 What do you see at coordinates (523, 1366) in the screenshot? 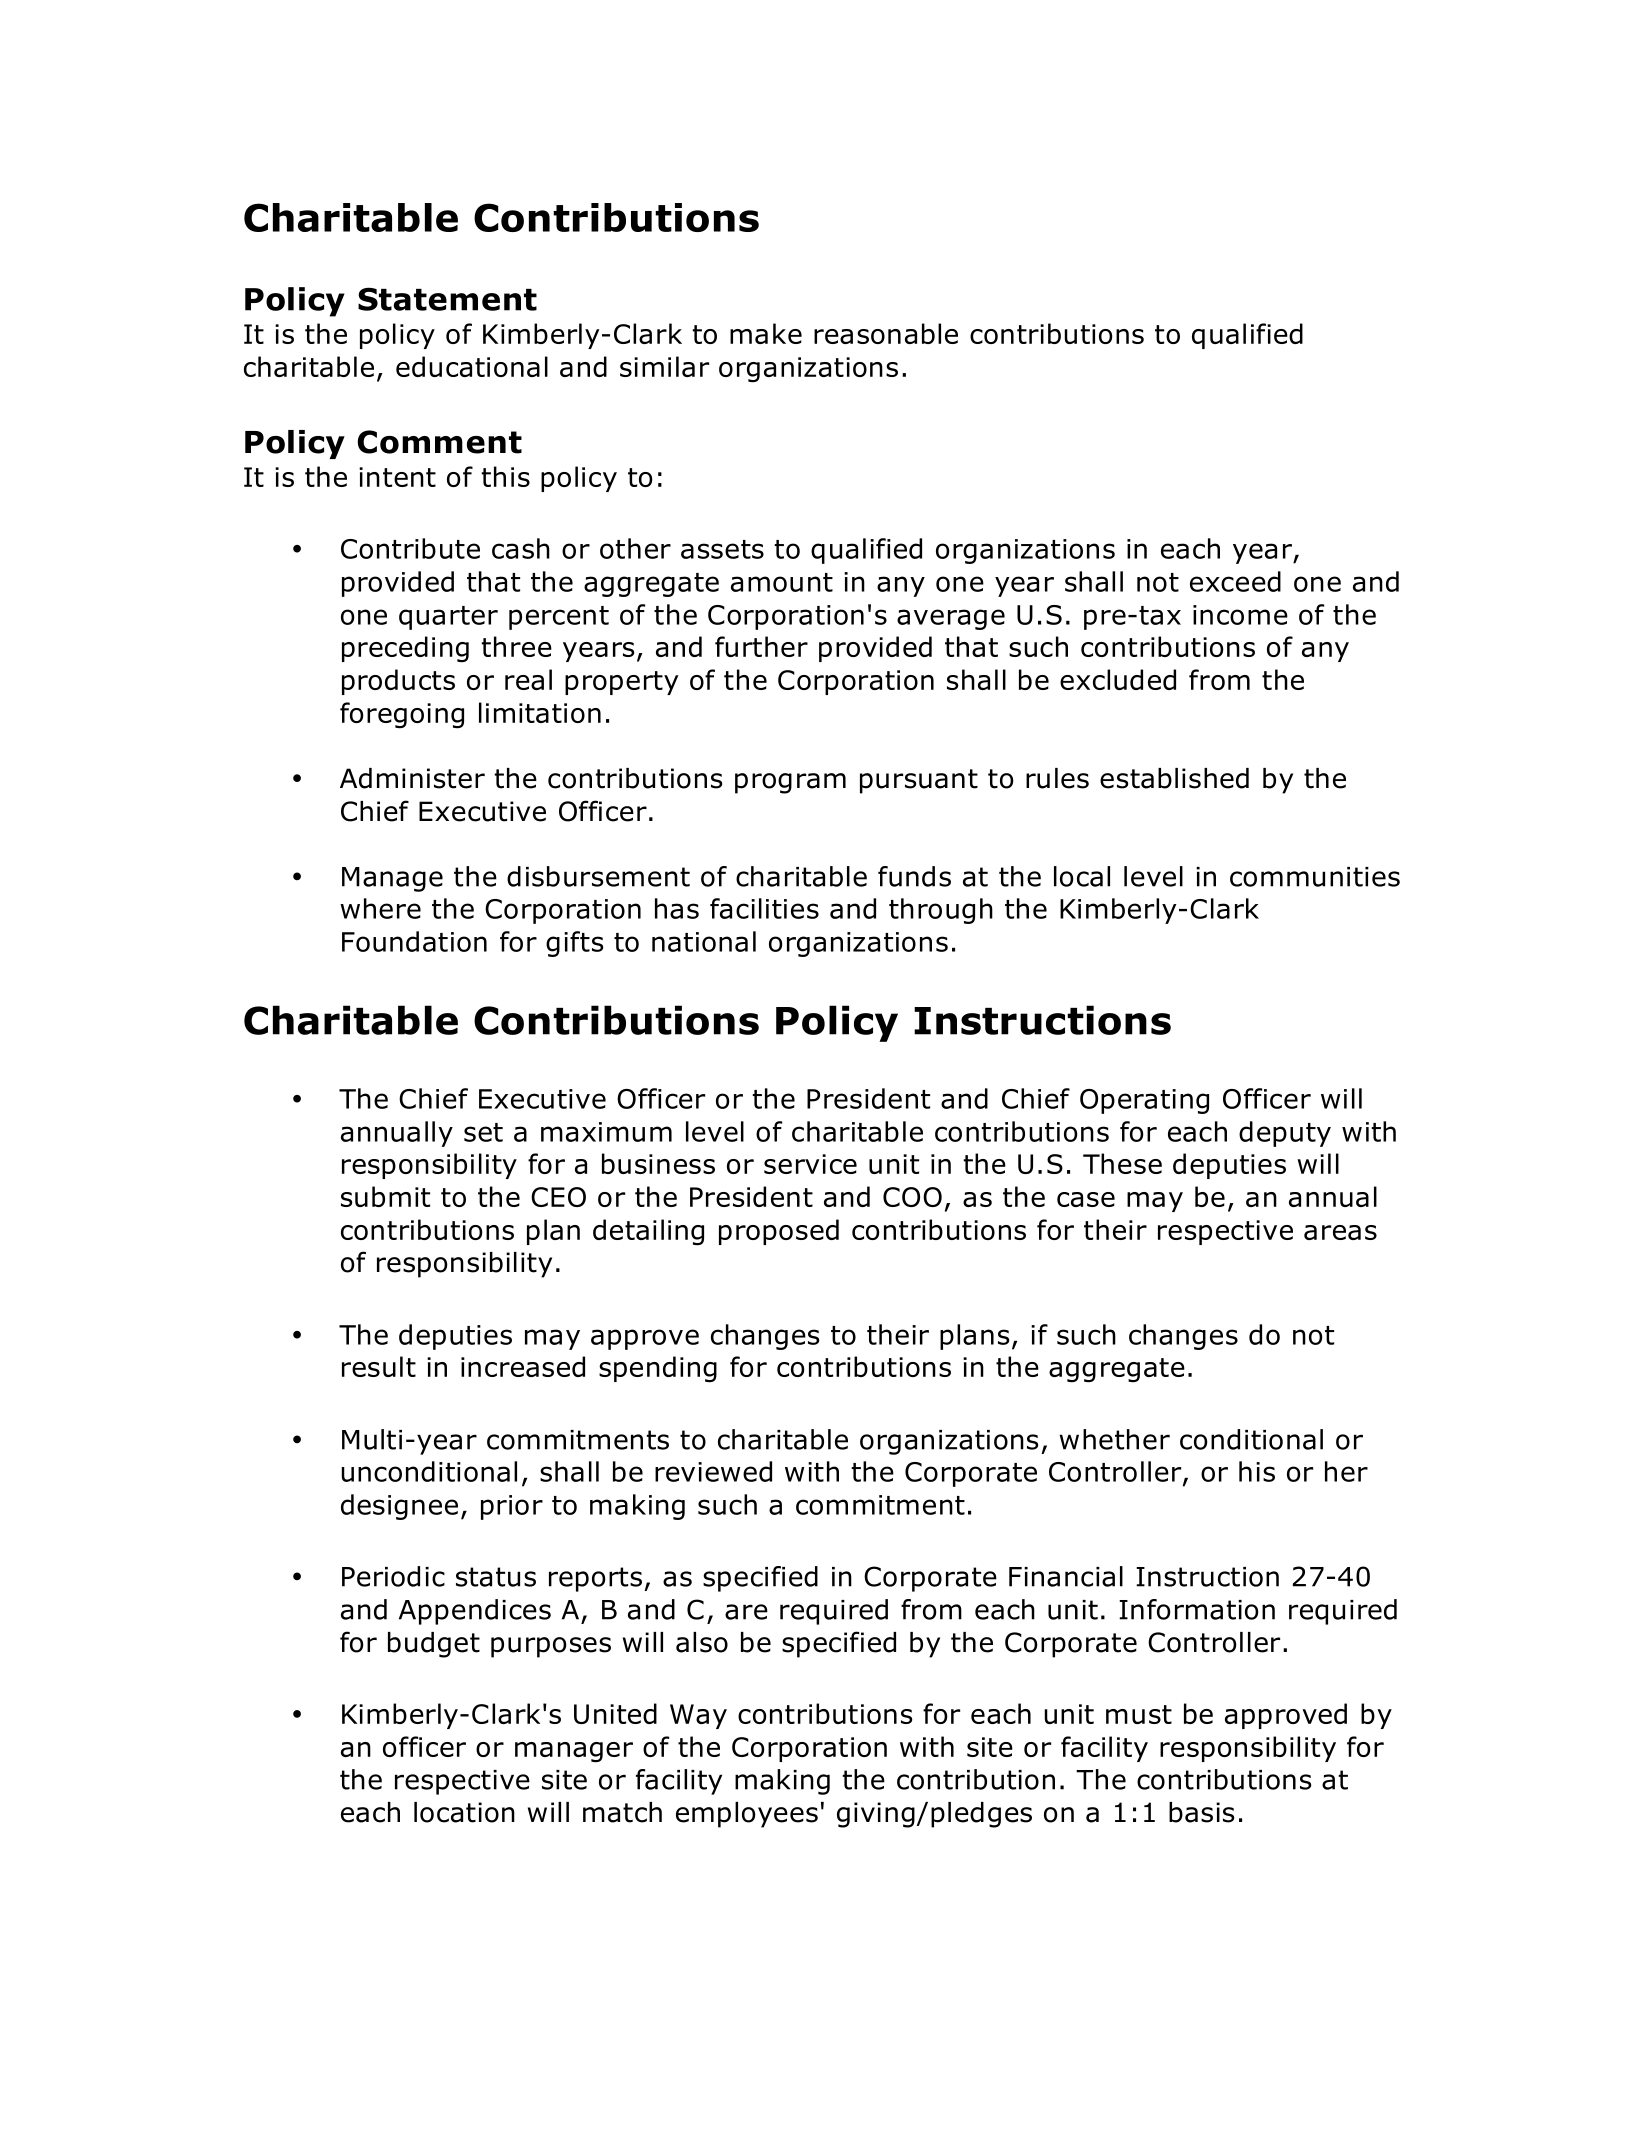
I see `increased` at bounding box center [523, 1366].
